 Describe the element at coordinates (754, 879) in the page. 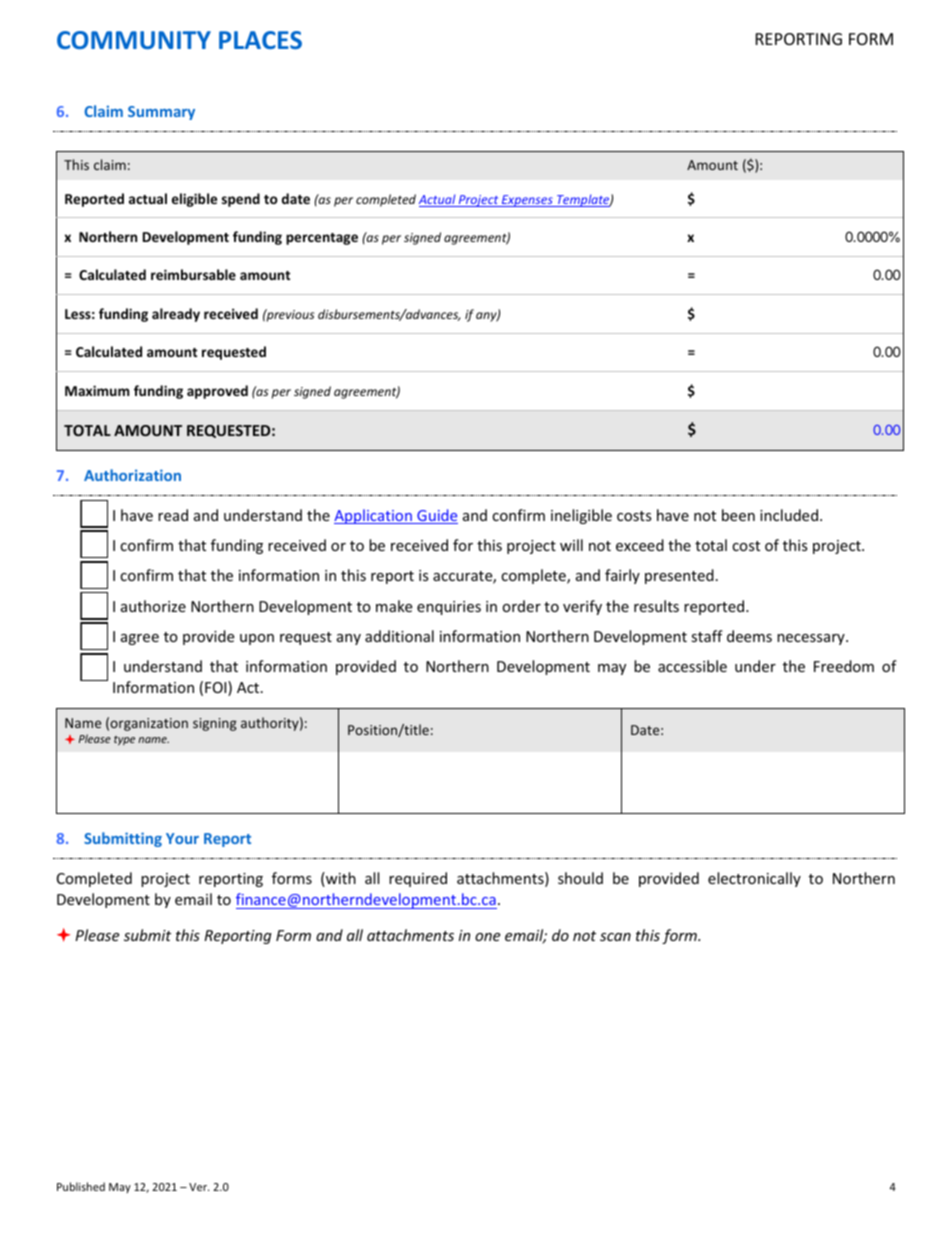

I see `electronically` at that location.
